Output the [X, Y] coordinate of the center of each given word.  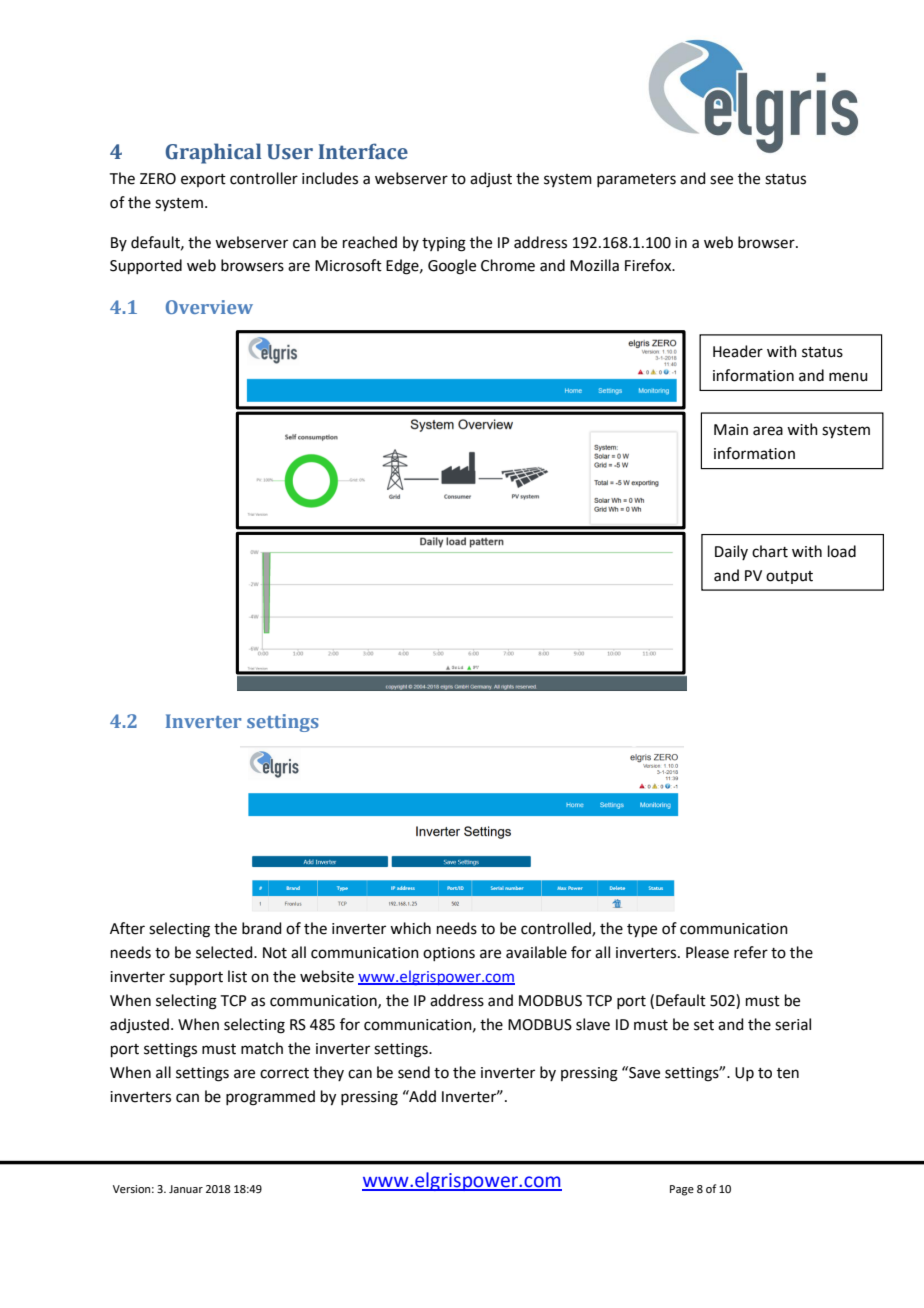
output [789, 577]
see [721, 180]
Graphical [213, 153]
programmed [270, 1098]
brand [262, 928]
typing [444, 244]
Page [682, 1190]
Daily [731, 552]
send [414, 1072]
